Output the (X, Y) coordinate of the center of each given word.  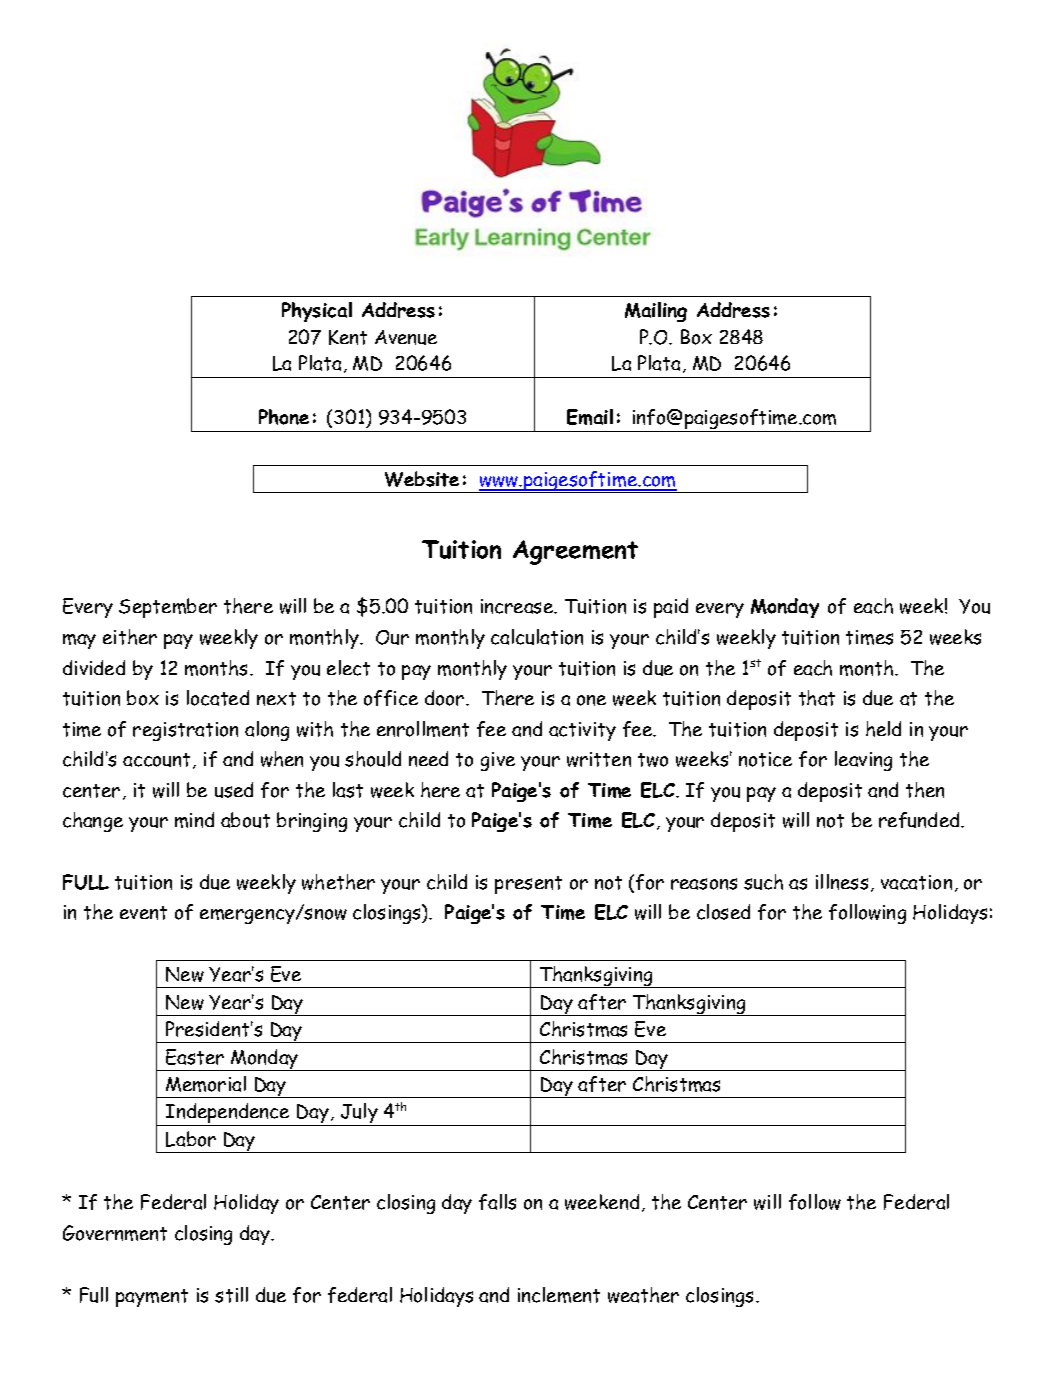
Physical (317, 312)
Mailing (656, 312)
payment (152, 1298)
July (359, 1114)
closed (723, 912)
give (498, 761)
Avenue (406, 337)
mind (194, 820)
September (168, 608)
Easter (195, 1057)
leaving (863, 761)
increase (518, 606)
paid (671, 608)
